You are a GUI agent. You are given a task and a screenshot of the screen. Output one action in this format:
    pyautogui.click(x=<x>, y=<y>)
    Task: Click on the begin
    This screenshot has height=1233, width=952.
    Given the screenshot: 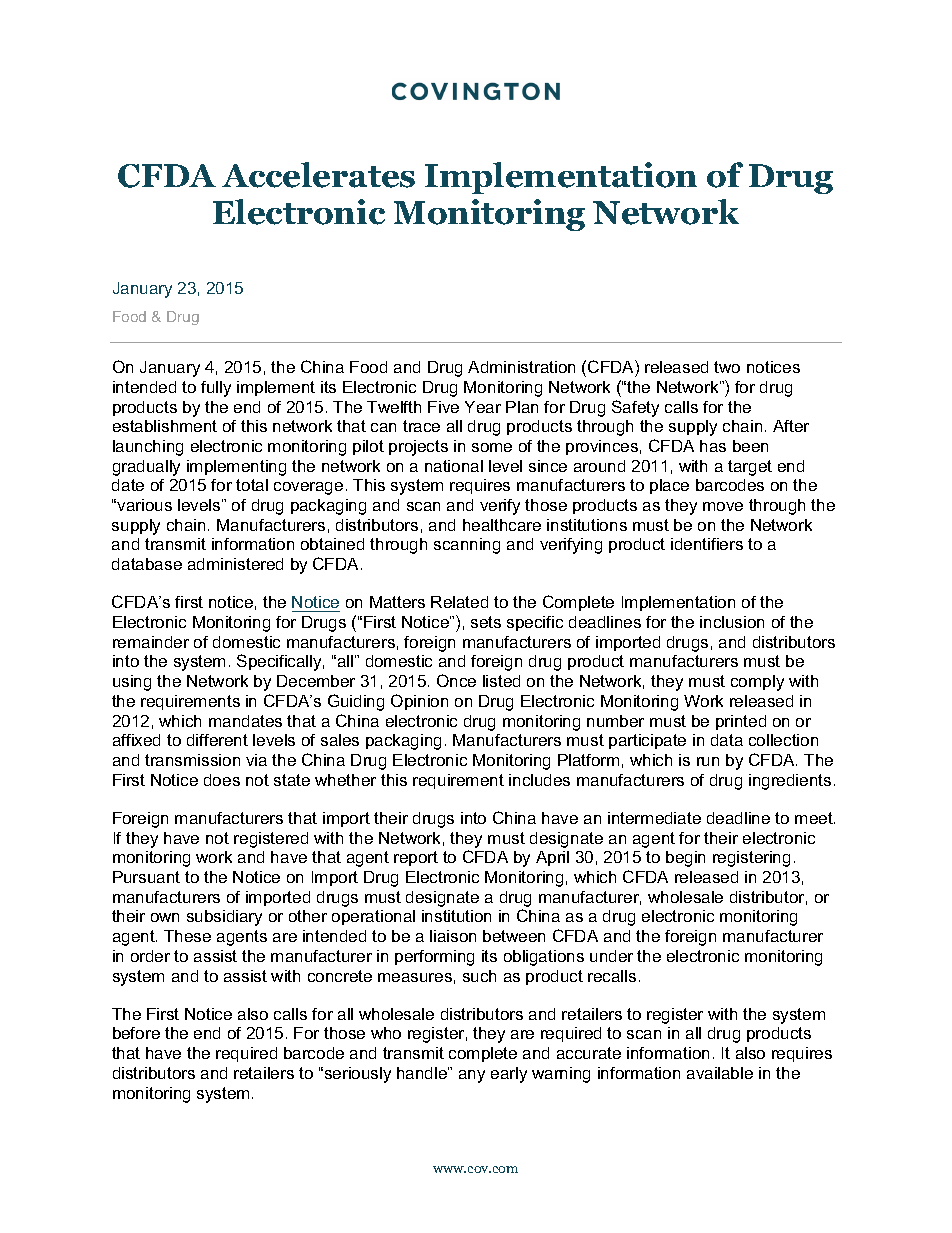 What is the action you would take?
    pyautogui.click(x=685, y=859)
